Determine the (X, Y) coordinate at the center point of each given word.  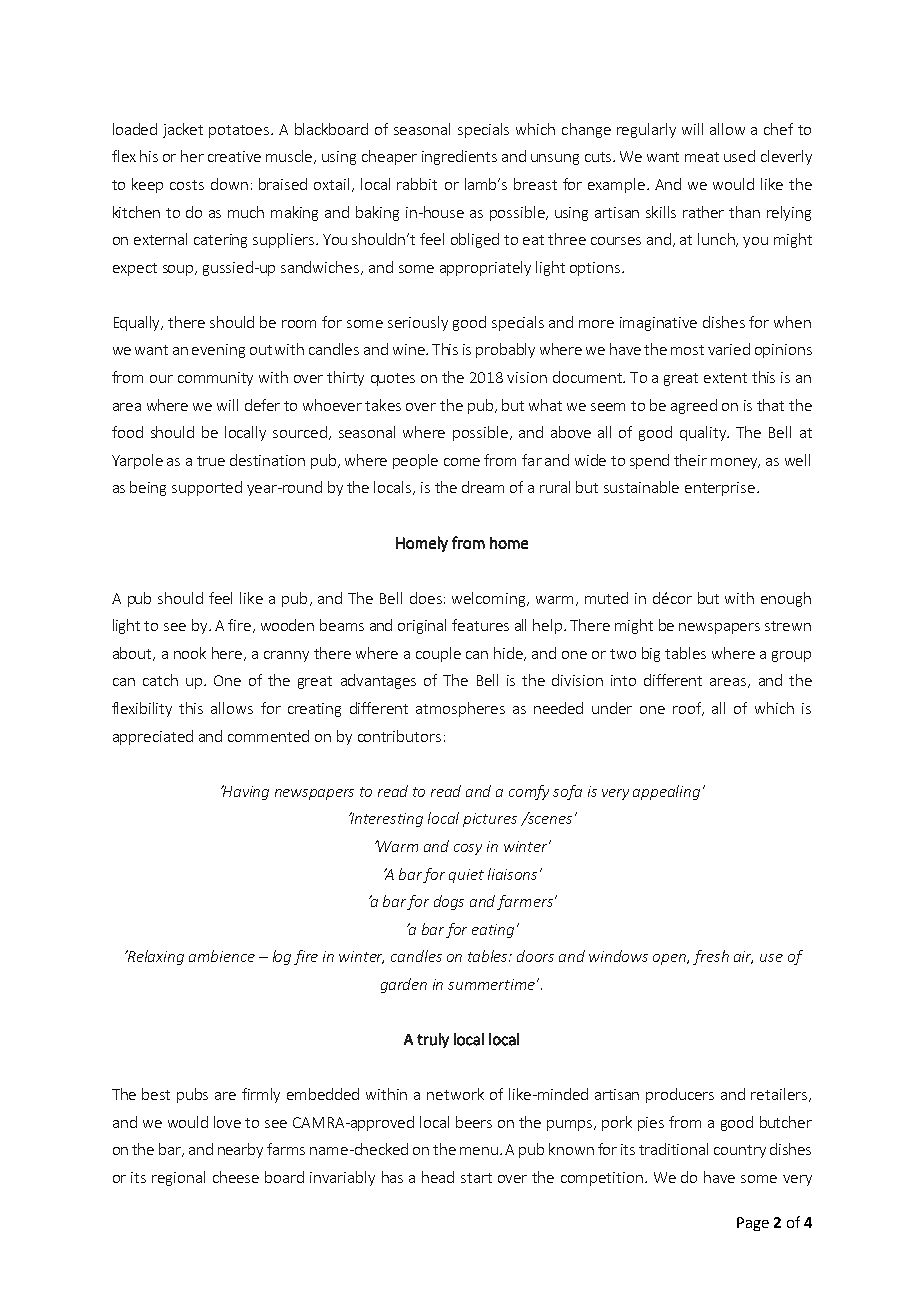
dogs (449, 902)
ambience (222, 956)
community (215, 379)
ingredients (459, 157)
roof (688, 709)
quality (704, 433)
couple (438, 654)
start (476, 1178)
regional (178, 1178)
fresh (711, 957)
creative (234, 156)
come (462, 462)
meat (702, 157)
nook (190, 653)
